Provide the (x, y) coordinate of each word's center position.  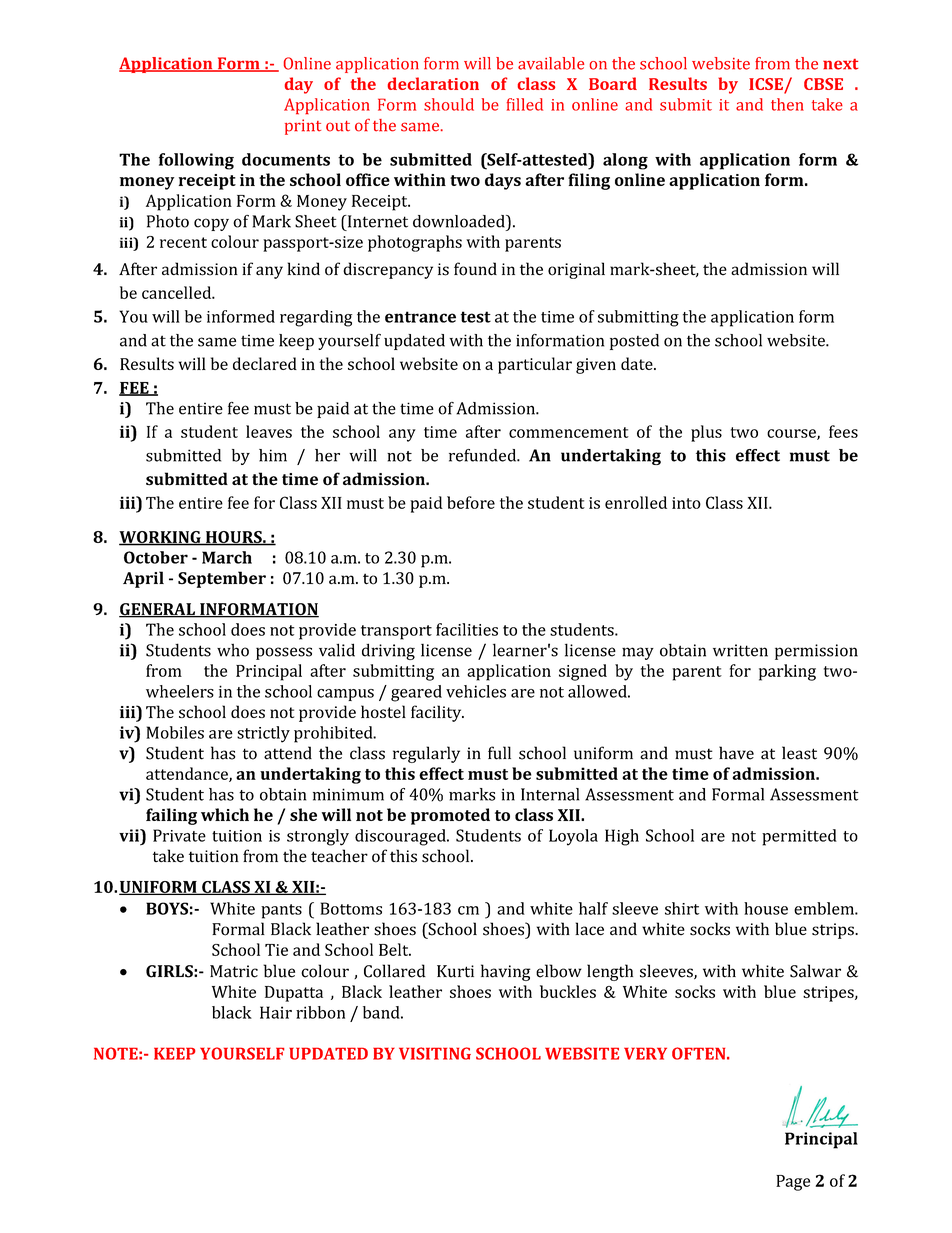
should (449, 104)
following (196, 161)
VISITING (435, 1053)
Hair (276, 1012)
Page (793, 1183)
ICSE (766, 84)
